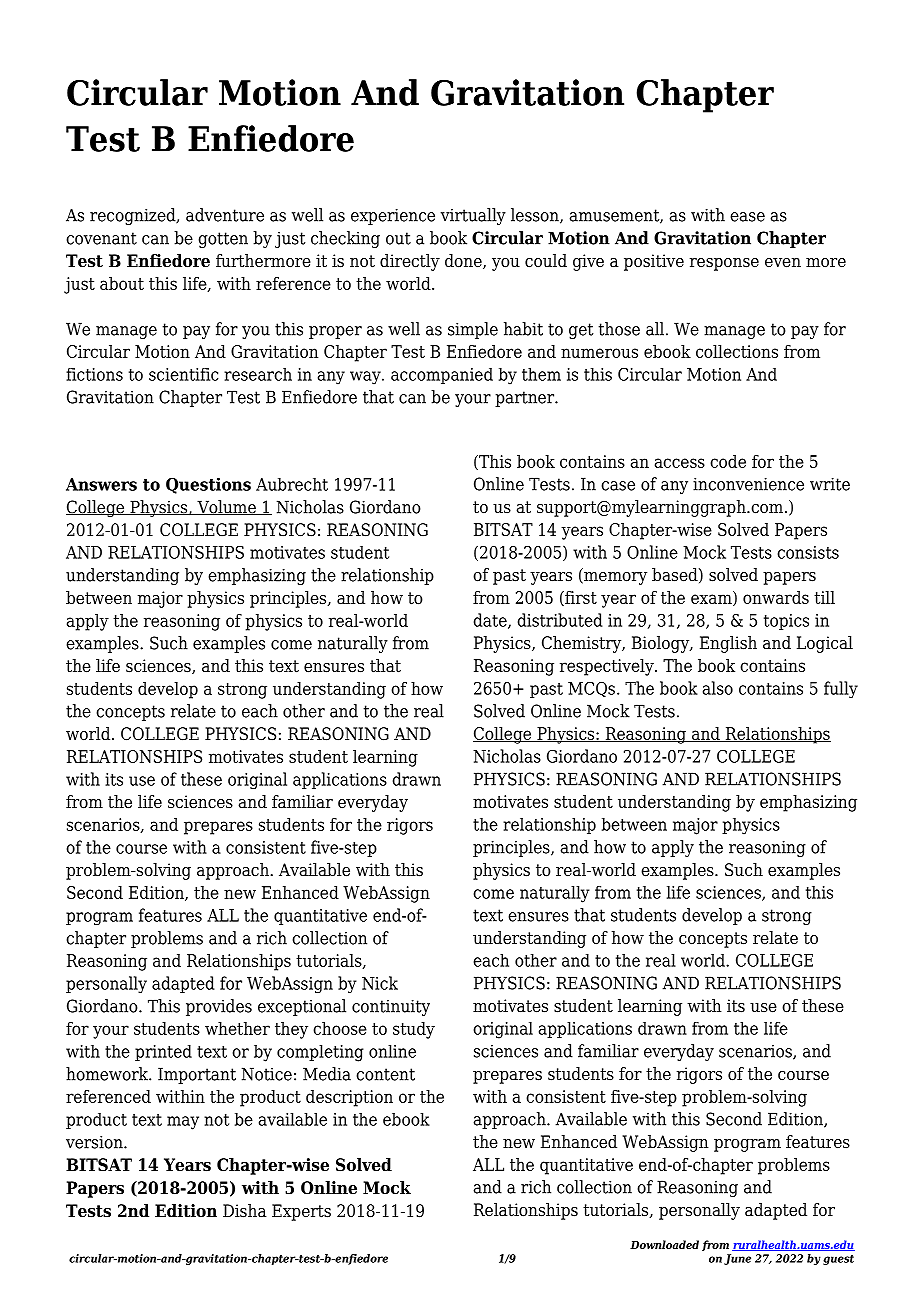 This page has height=1308, width=924. Describe the element at coordinates (718, 688) in the page. I see `also` at that location.
